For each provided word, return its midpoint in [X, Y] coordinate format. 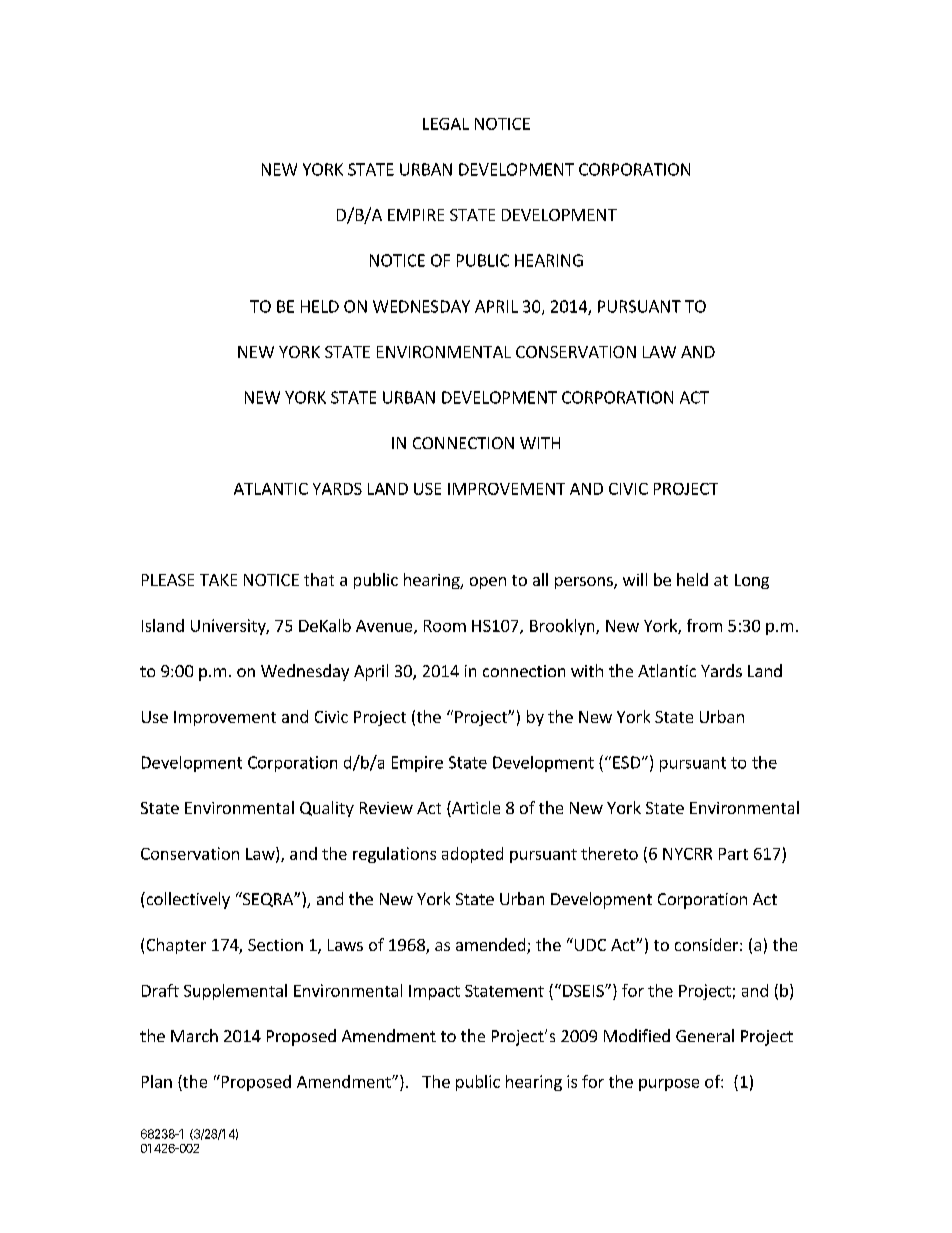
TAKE [218, 580]
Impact [434, 992]
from [704, 625]
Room [445, 626]
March [194, 1035]
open [488, 583]
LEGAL [446, 124]
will [635, 579]
